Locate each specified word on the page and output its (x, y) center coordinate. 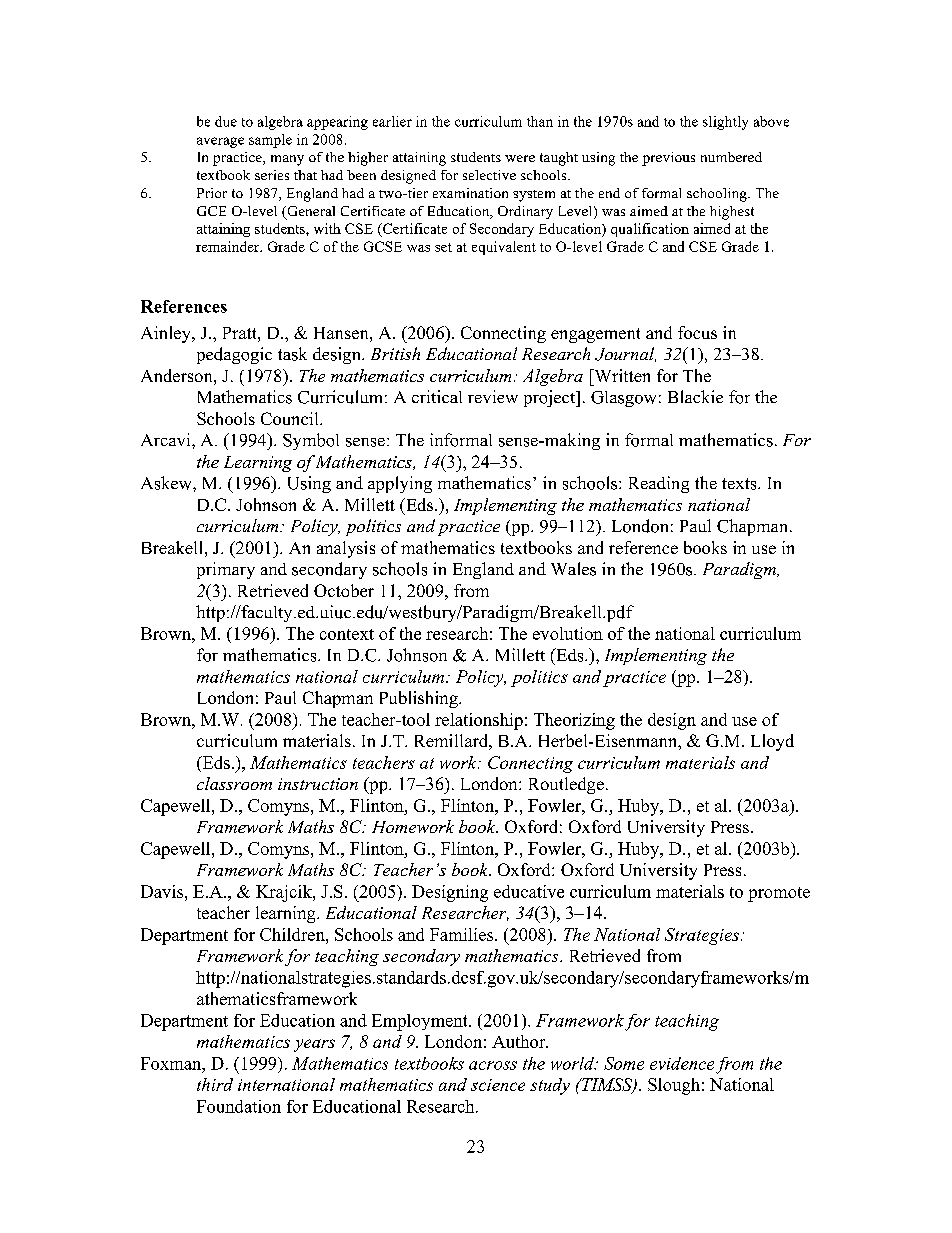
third (215, 1084)
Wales (573, 569)
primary (226, 570)
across (493, 1065)
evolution (568, 633)
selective (489, 175)
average (220, 142)
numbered (731, 157)
